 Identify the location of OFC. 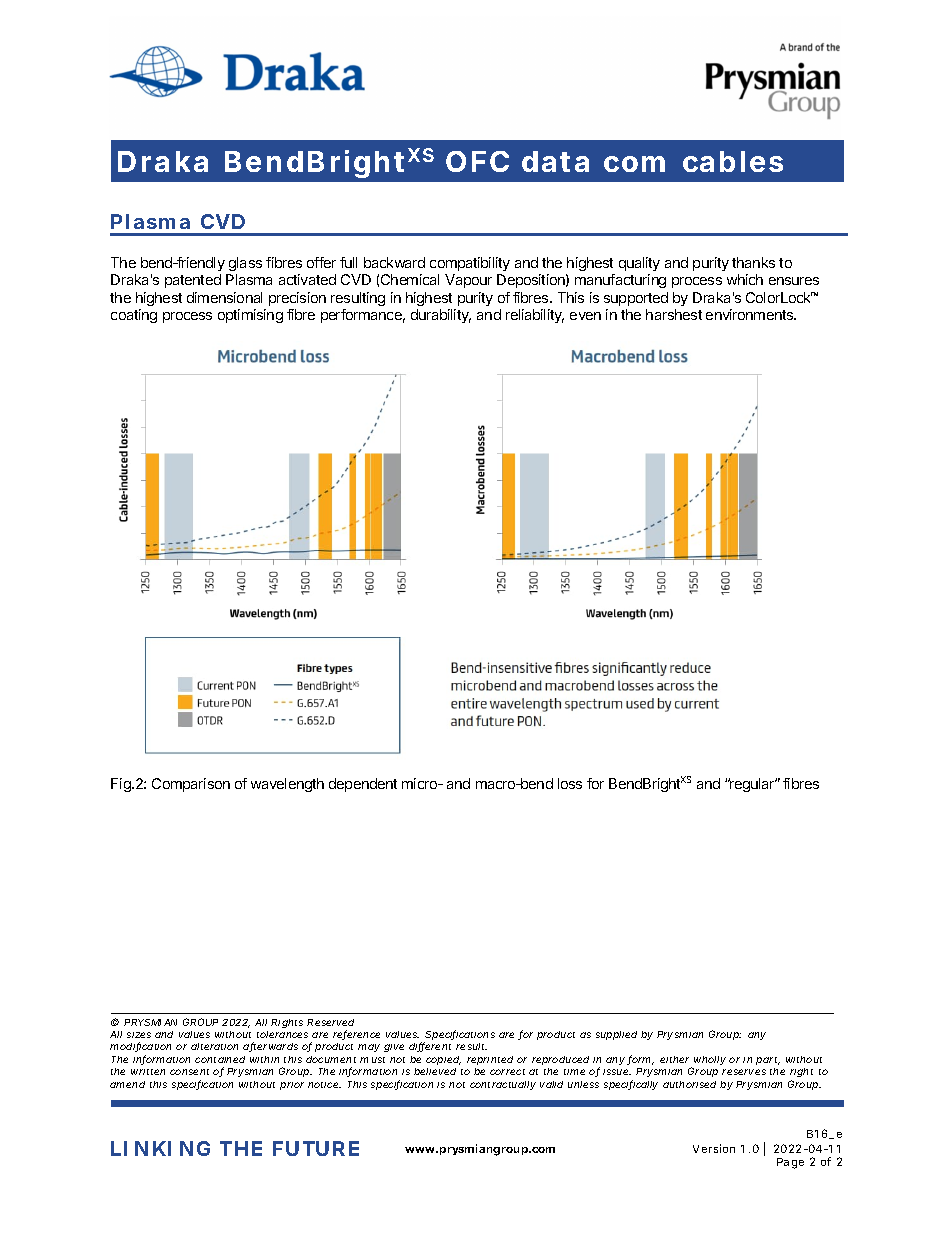
(477, 161).
